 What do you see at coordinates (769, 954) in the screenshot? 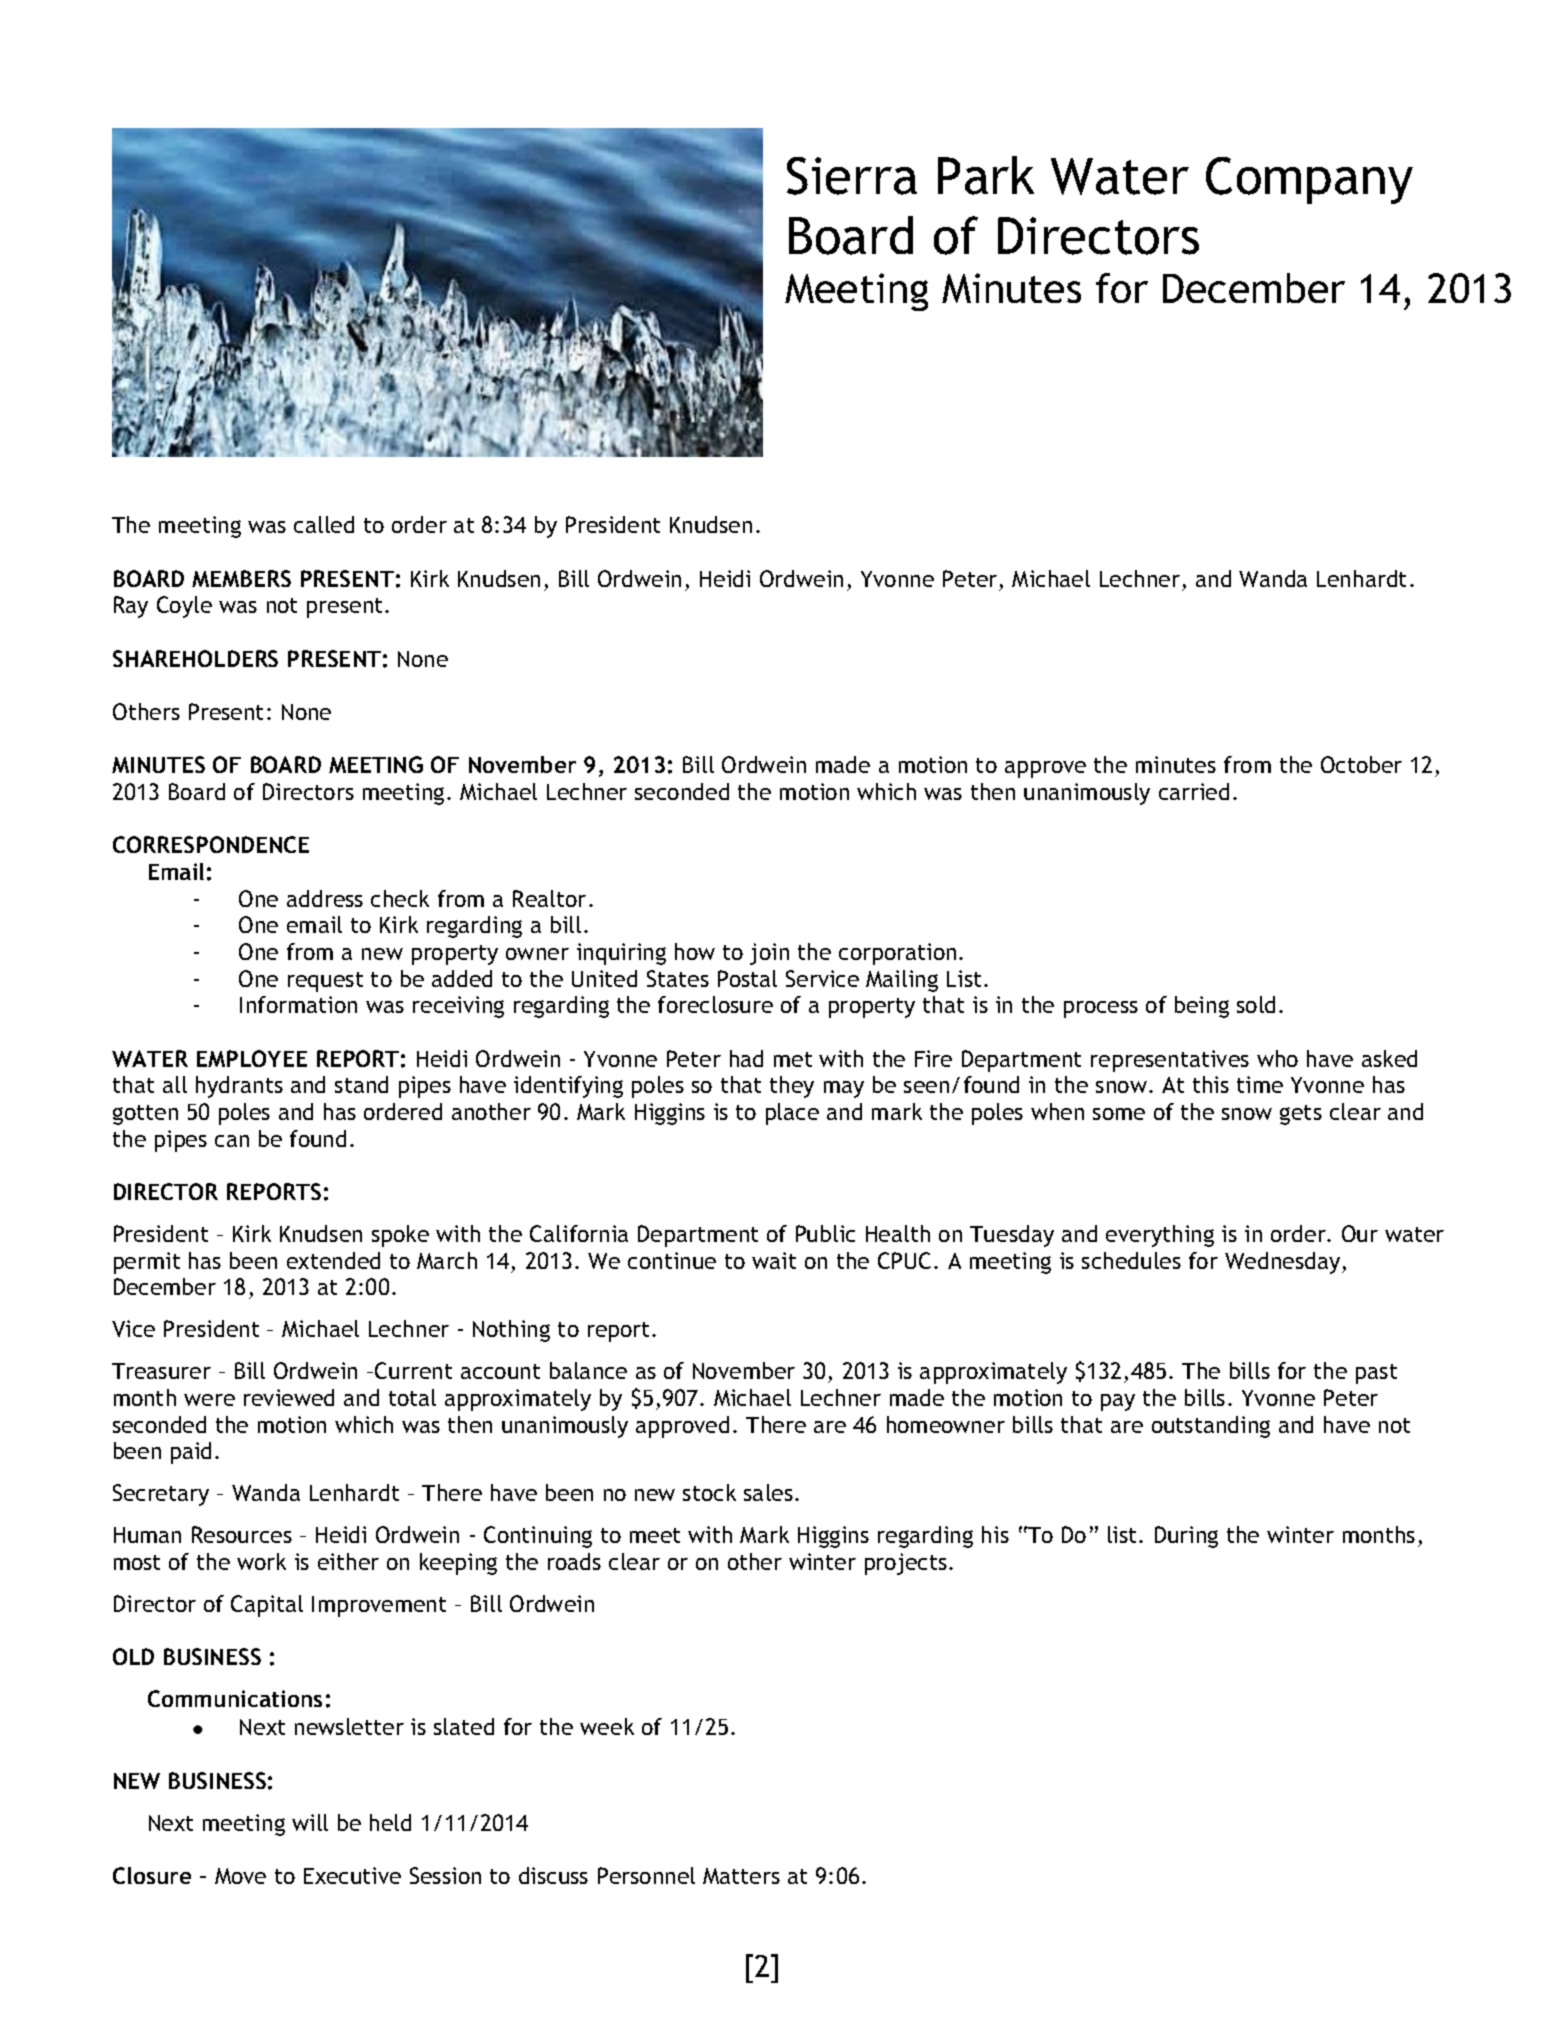
I see `join` at bounding box center [769, 954].
